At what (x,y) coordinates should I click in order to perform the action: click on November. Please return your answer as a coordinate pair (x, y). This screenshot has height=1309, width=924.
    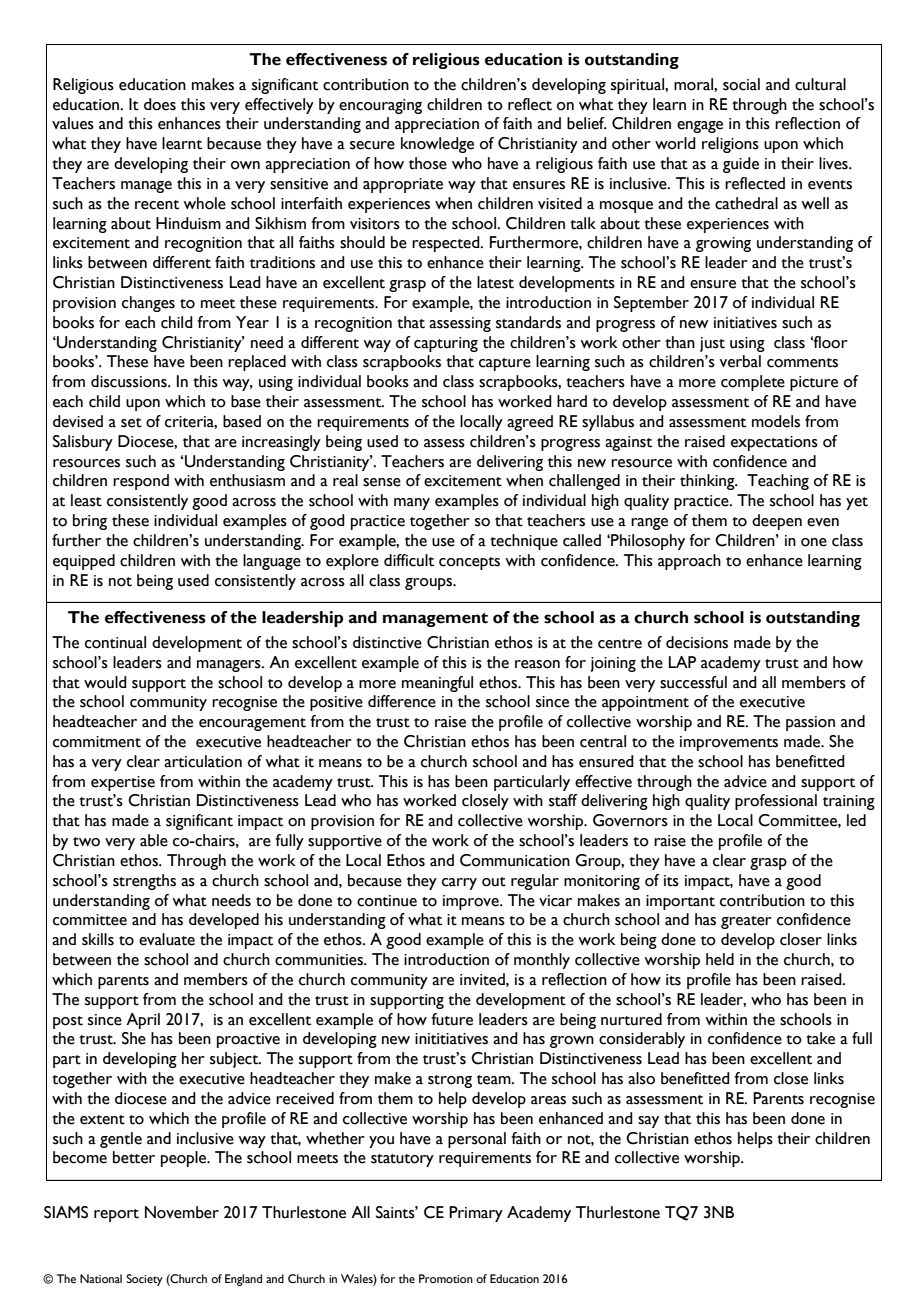
    Looking at the image, I should click on (182, 1212).
